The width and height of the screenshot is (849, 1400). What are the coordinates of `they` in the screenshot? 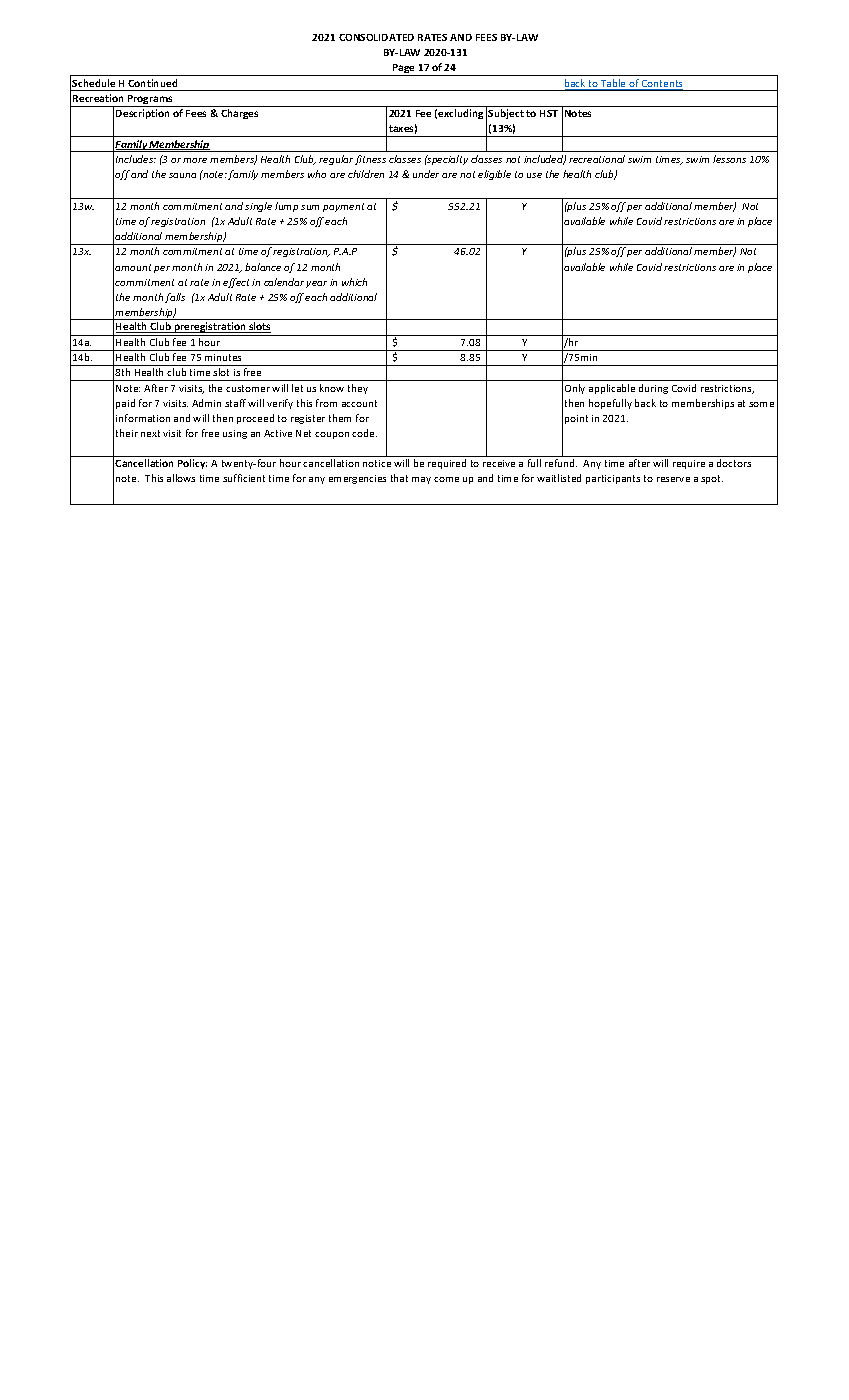 It's located at (358, 389).
